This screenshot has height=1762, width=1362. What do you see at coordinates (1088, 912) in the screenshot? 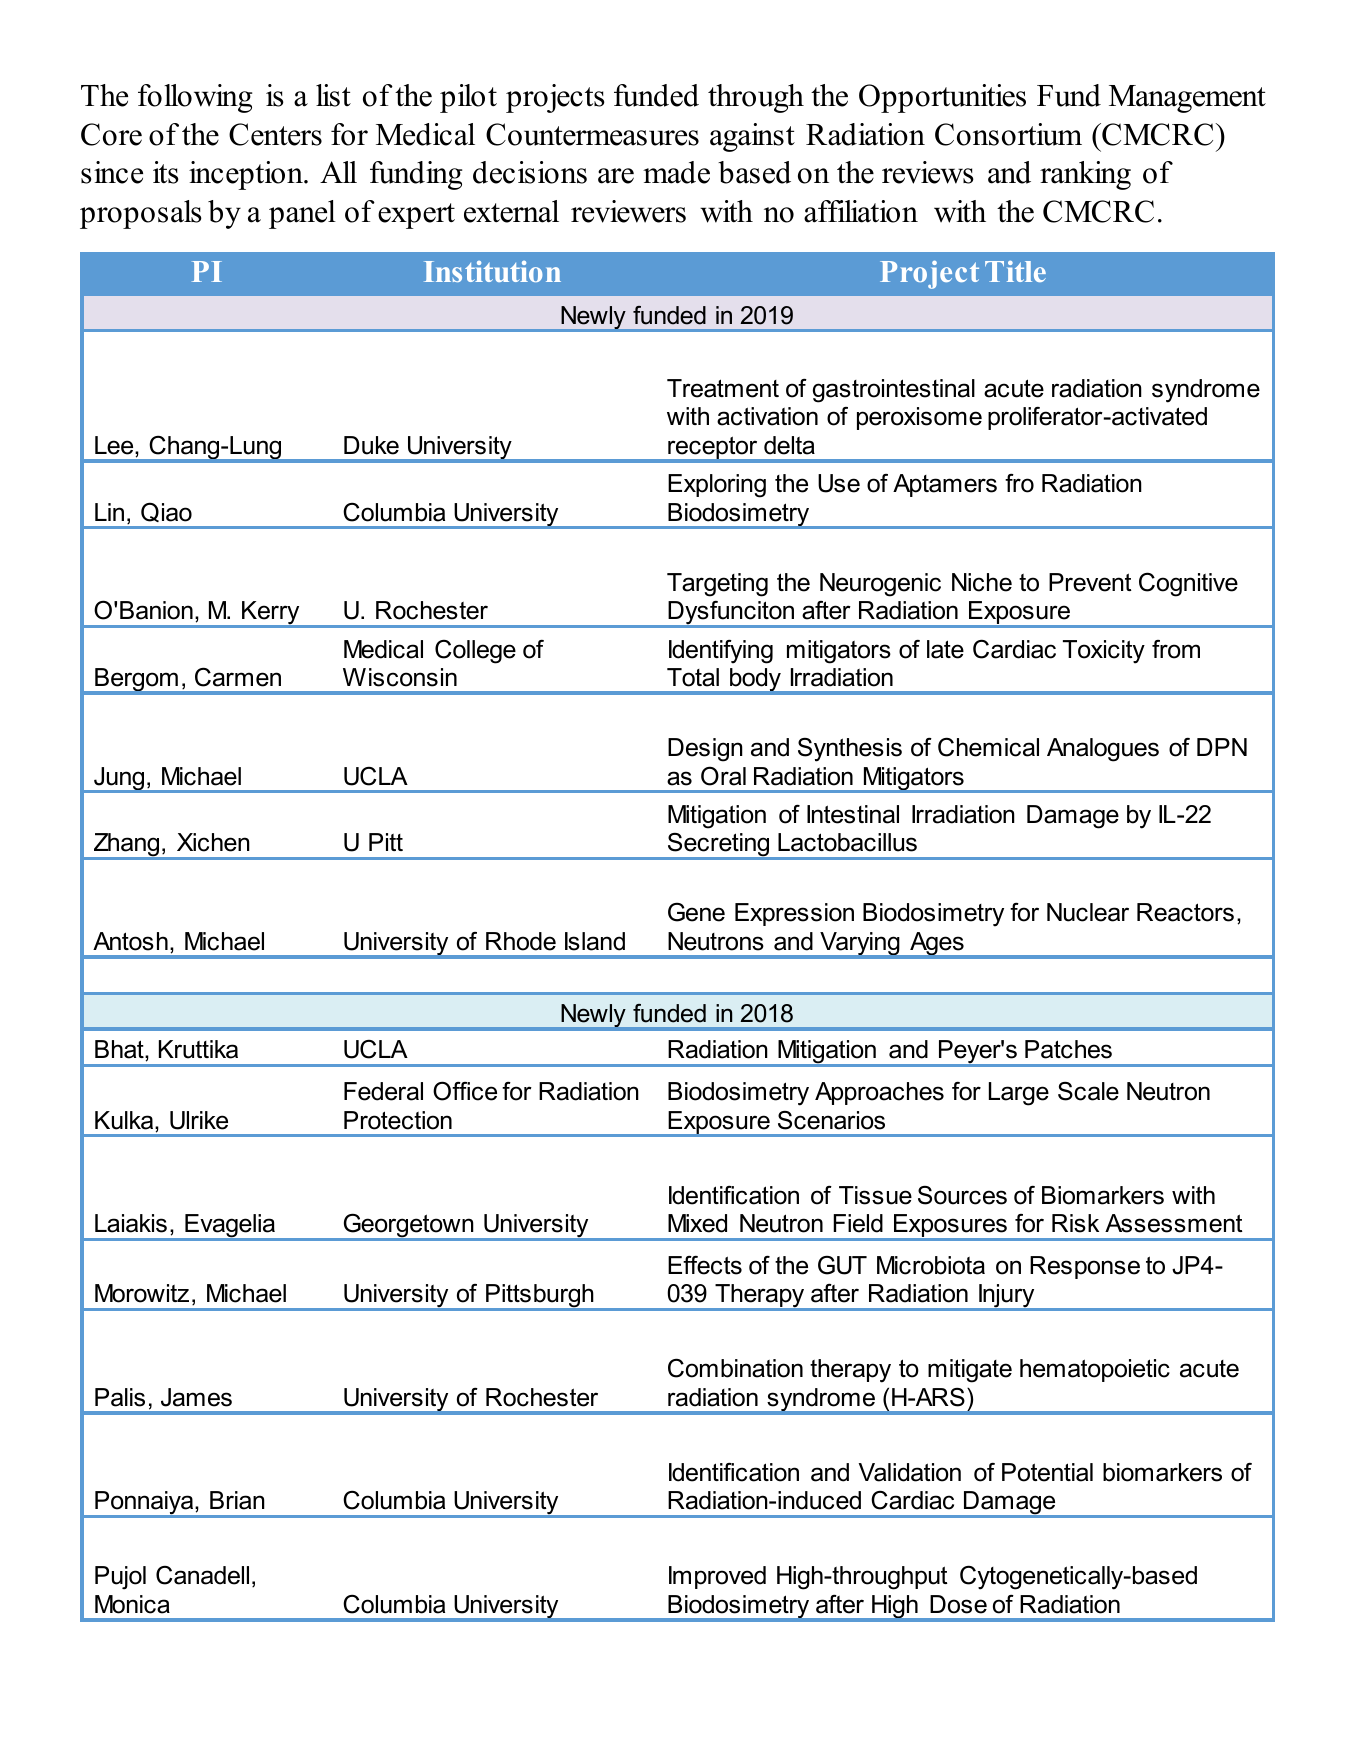
I see `Nuclear` at bounding box center [1088, 912].
